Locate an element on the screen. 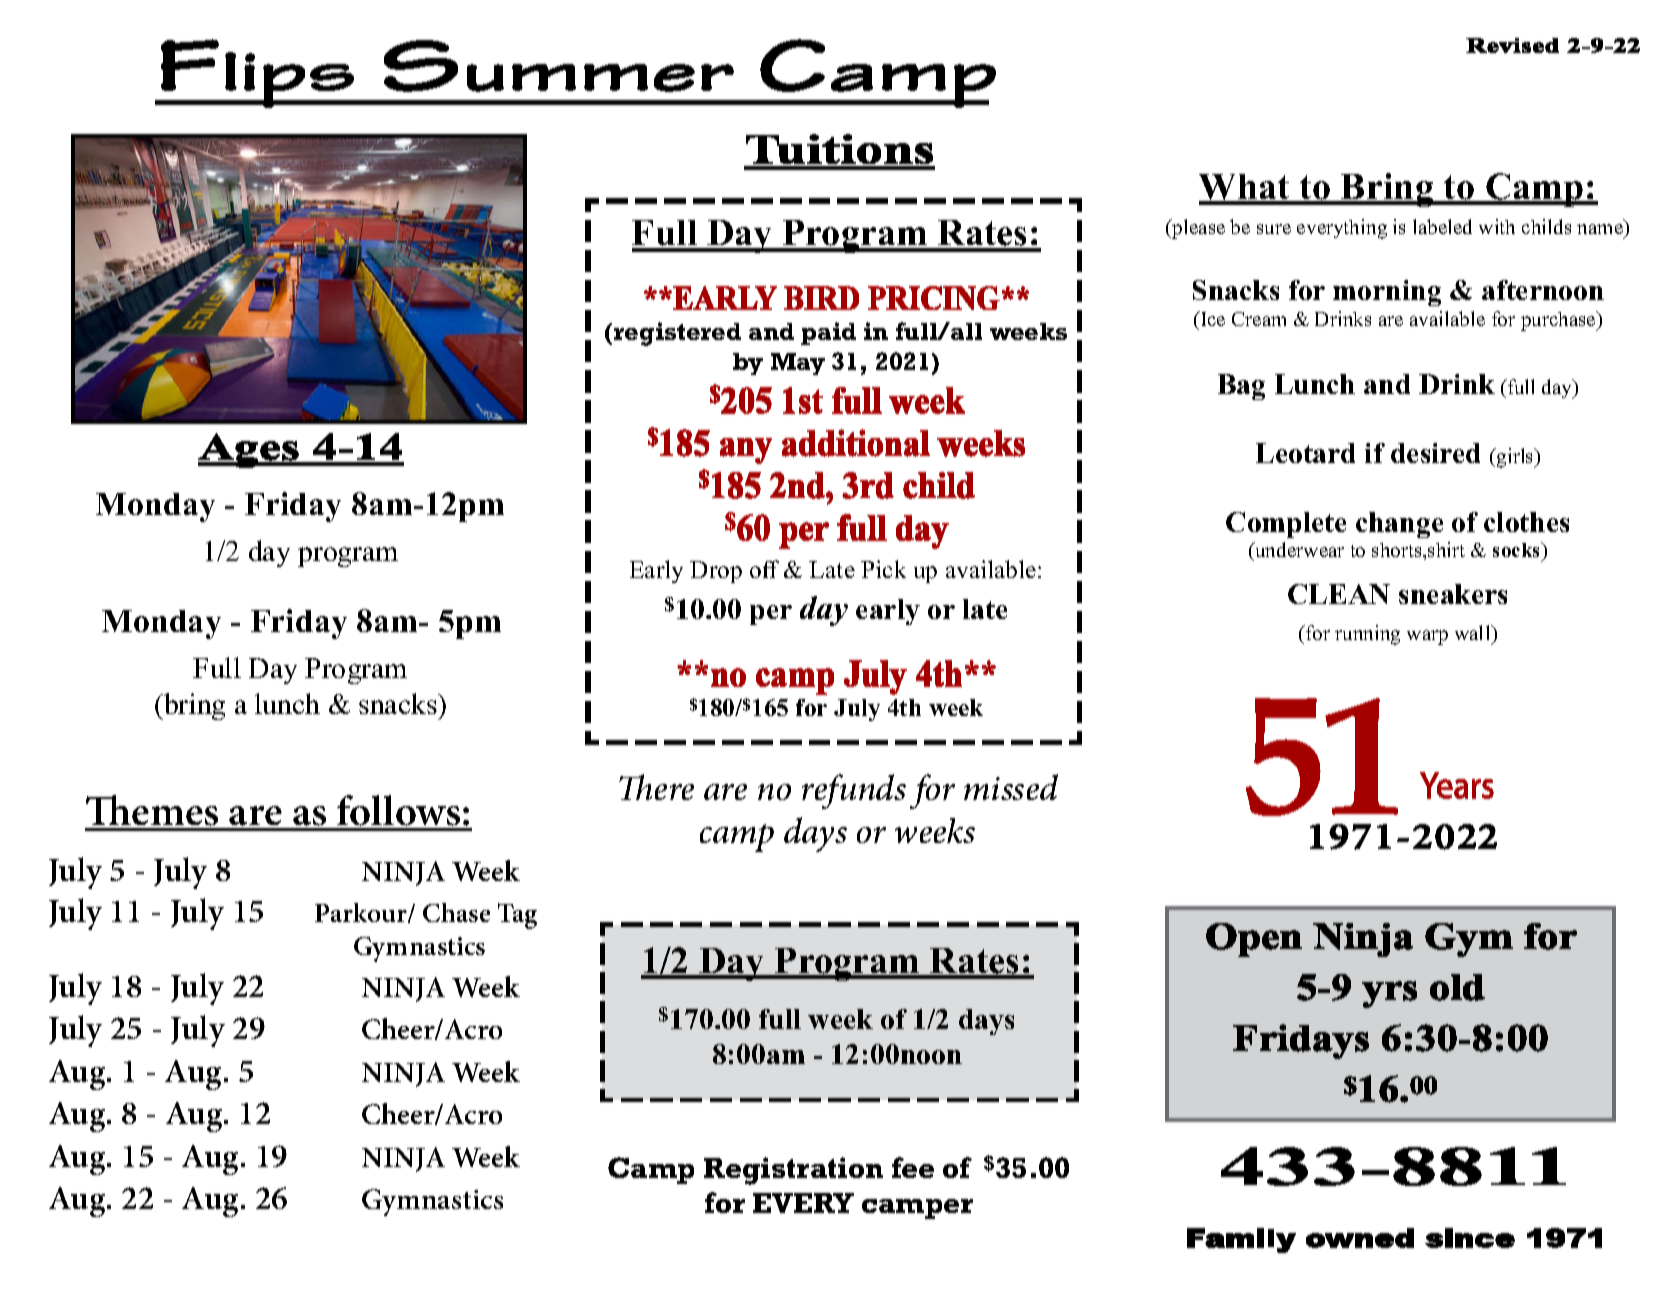 The height and width of the screenshot is (1298, 1679). Pick is located at coordinates (883, 569).
